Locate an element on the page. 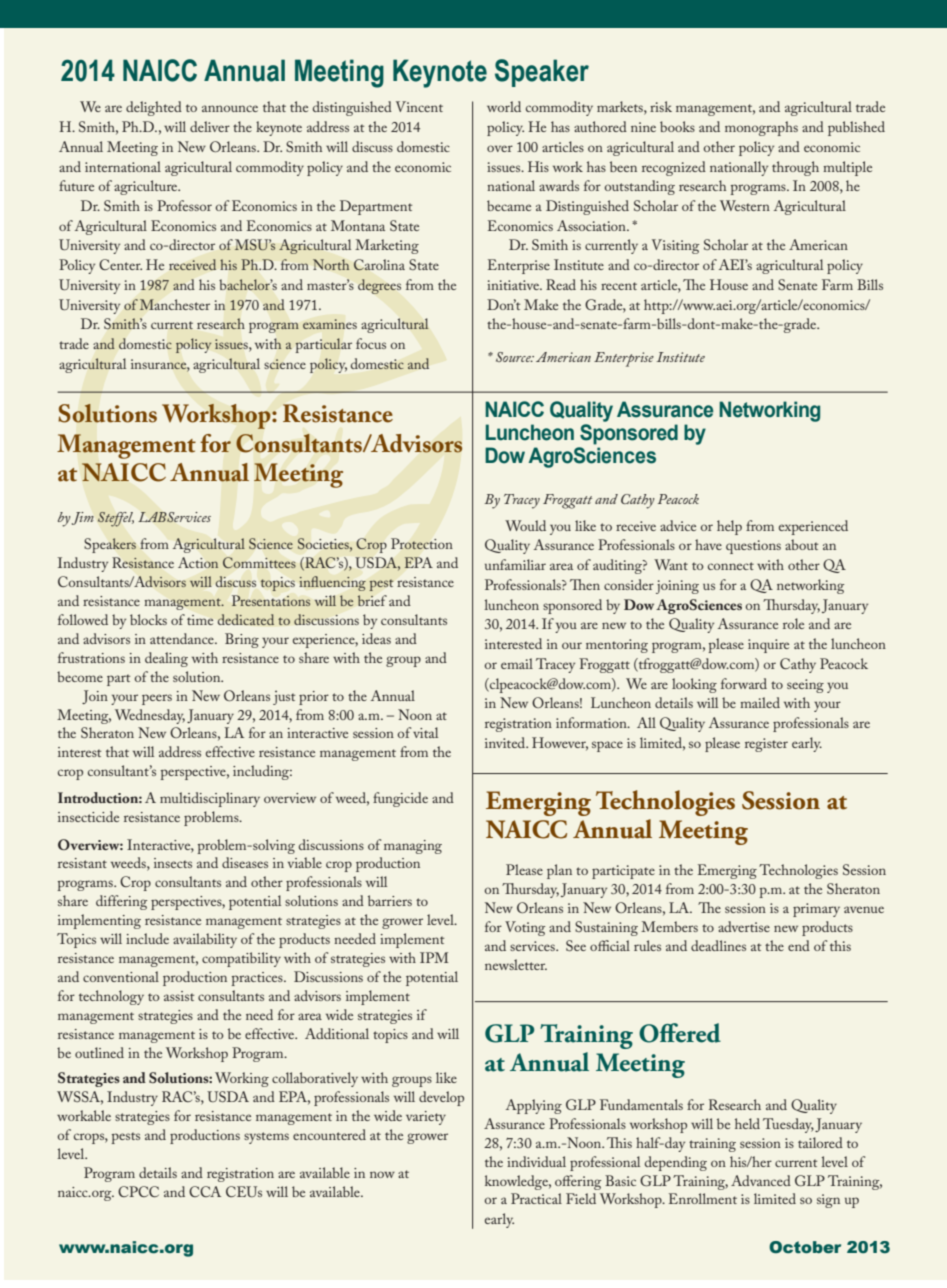  Practical is located at coordinates (536, 1198).
